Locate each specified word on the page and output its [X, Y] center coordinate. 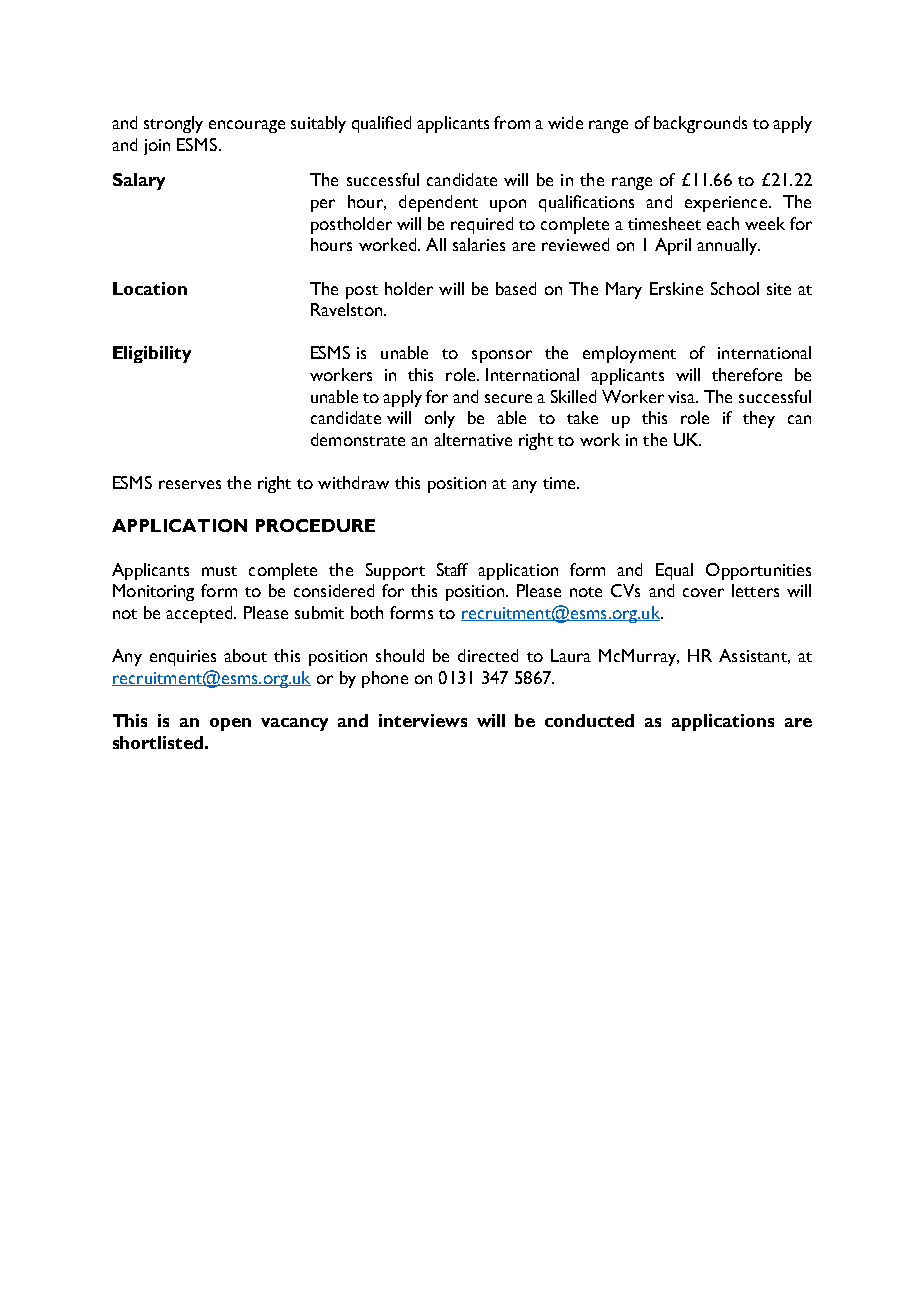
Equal [674, 571]
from [512, 122]
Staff [452, 569]
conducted [589, 720]
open [230, 724]
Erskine [676, 288]
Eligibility [152, 354]
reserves [190, 484]
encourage [247, 126]
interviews [423, 720]
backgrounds [700, 124]
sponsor [502, 356]
